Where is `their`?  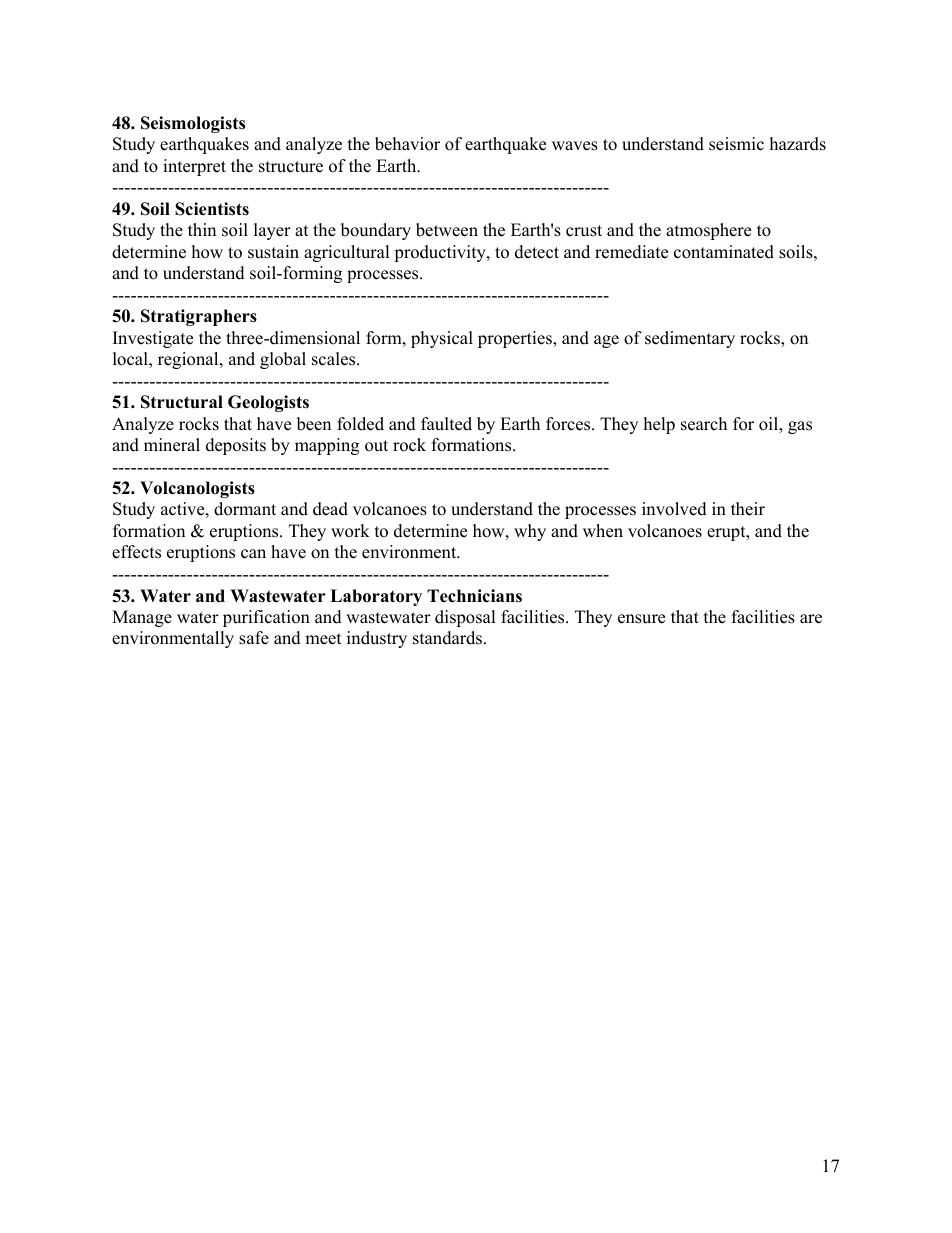
their is located at coordinates (748, 509).
